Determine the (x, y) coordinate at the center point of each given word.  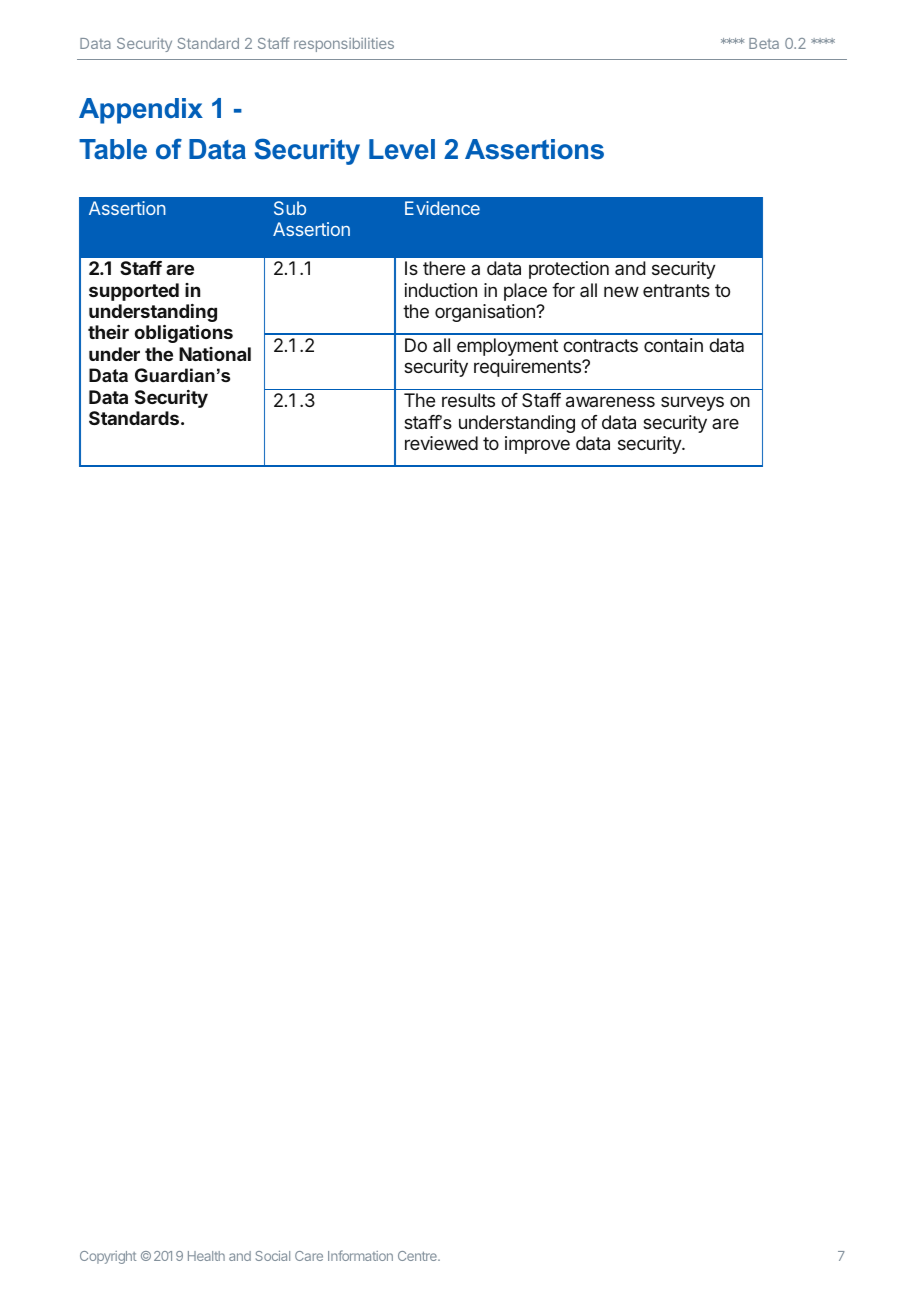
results (468, 400)
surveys (692, 403)
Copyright (108, 1257)
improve (537, 445)
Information (360, 1255)
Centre (418, 1256)
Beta (764, 43)
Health (206, 1256)
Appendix (141, 111)
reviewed (441, 443)
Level (402, 149)
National (215, 354)
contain (673, 345)
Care (309, 1256)
